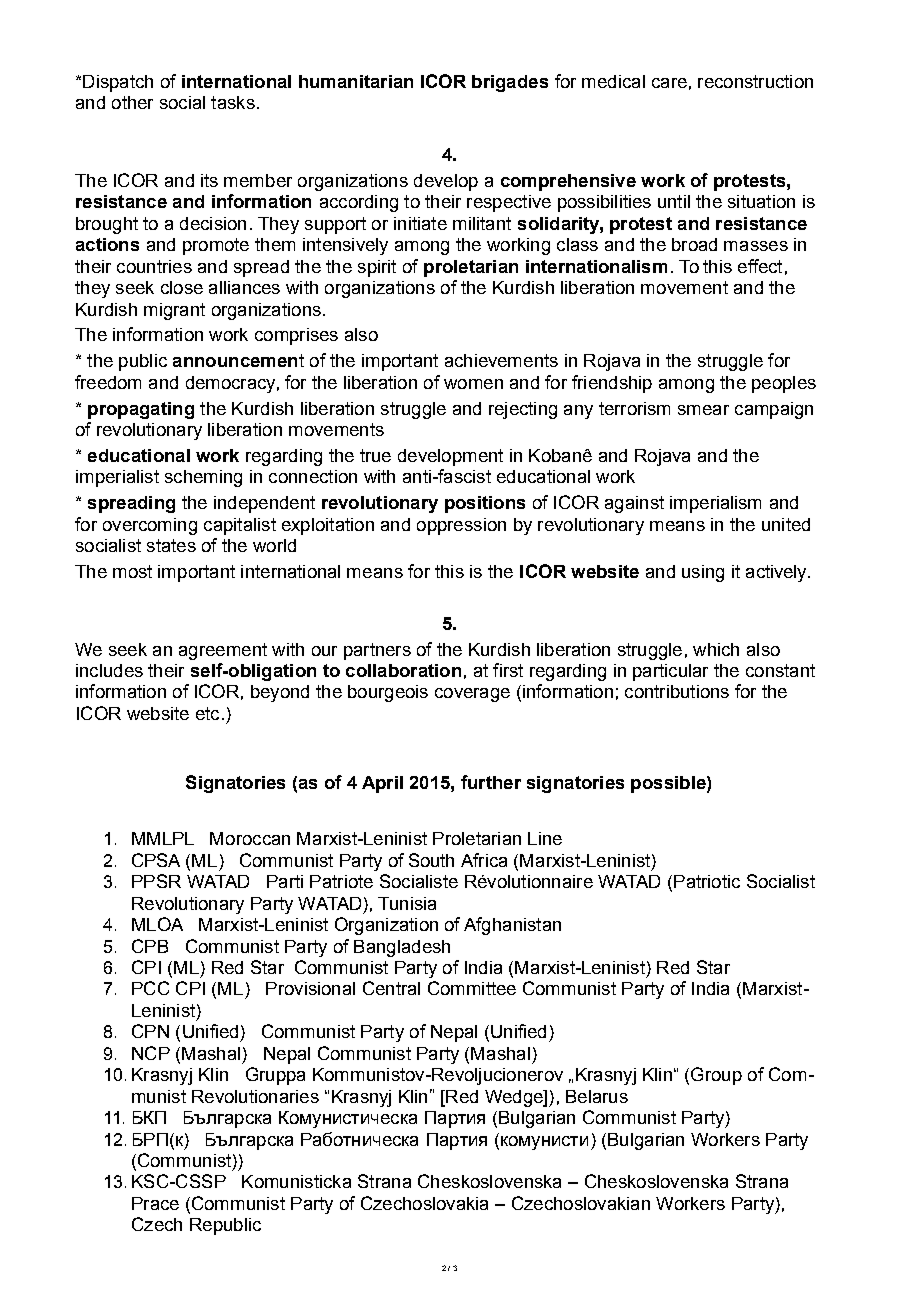 The image size is (924, 1308). Describe the element at coordinates (707, 881) in the screenshot. I see `Patriotic` at that location.
